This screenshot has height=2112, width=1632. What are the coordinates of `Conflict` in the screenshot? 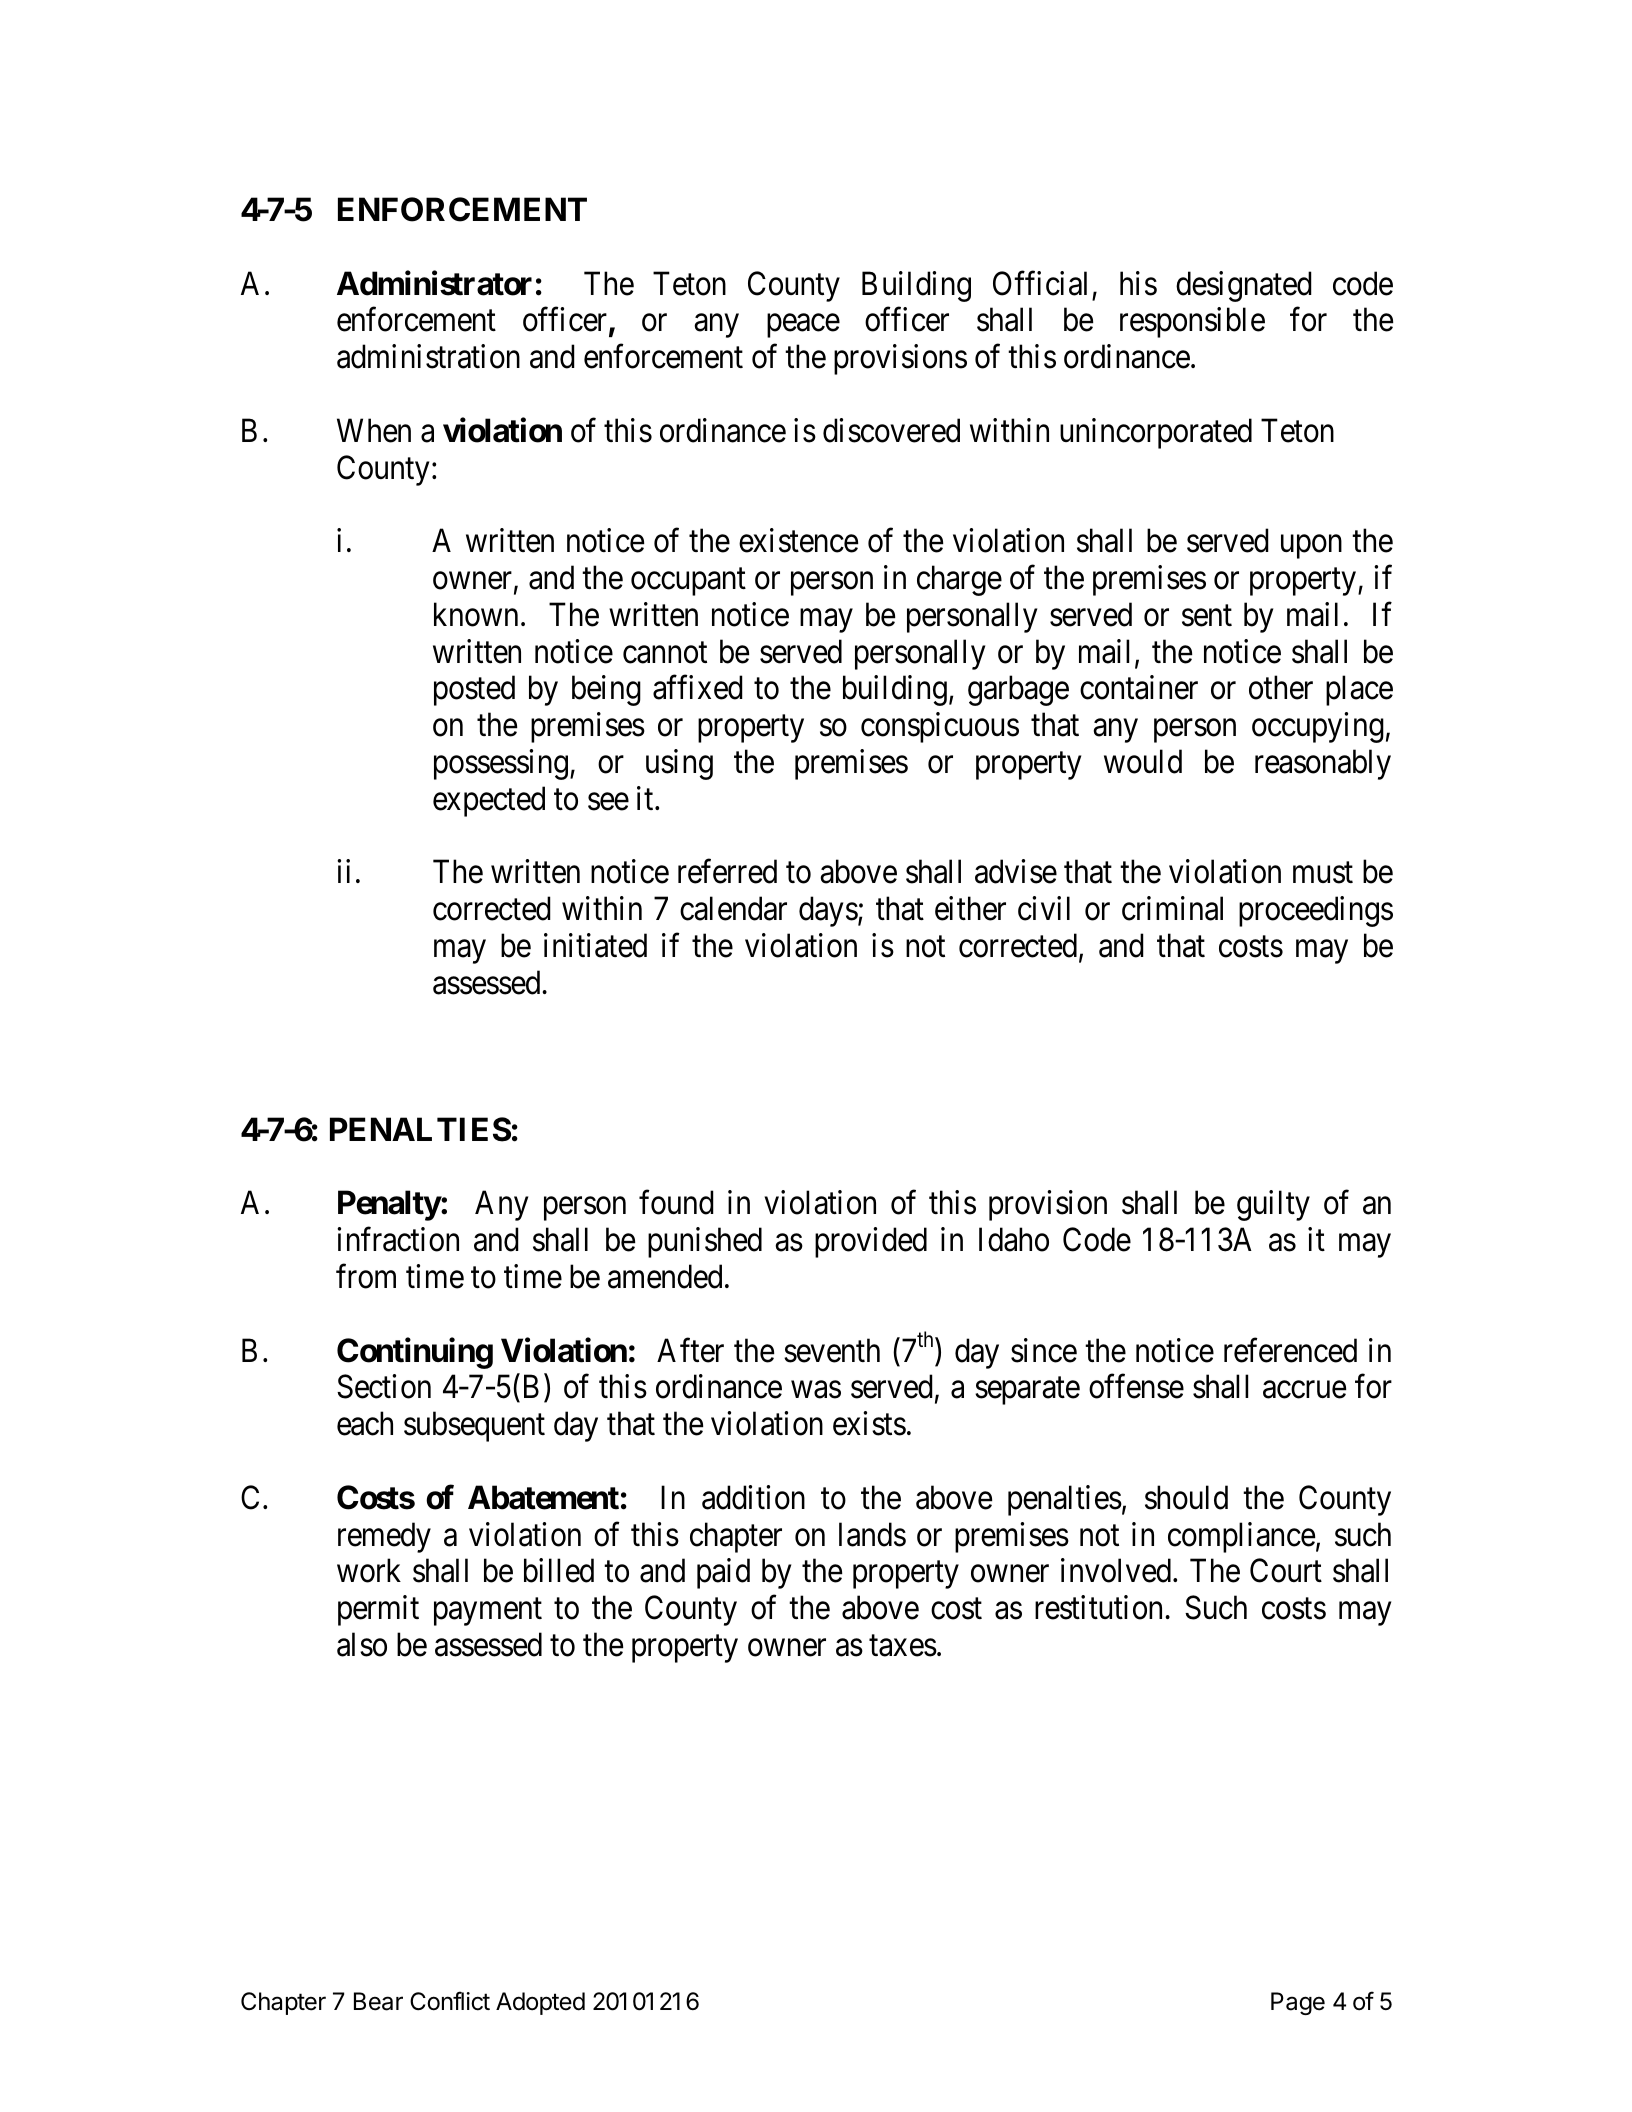 It's located at (450, 2001).
